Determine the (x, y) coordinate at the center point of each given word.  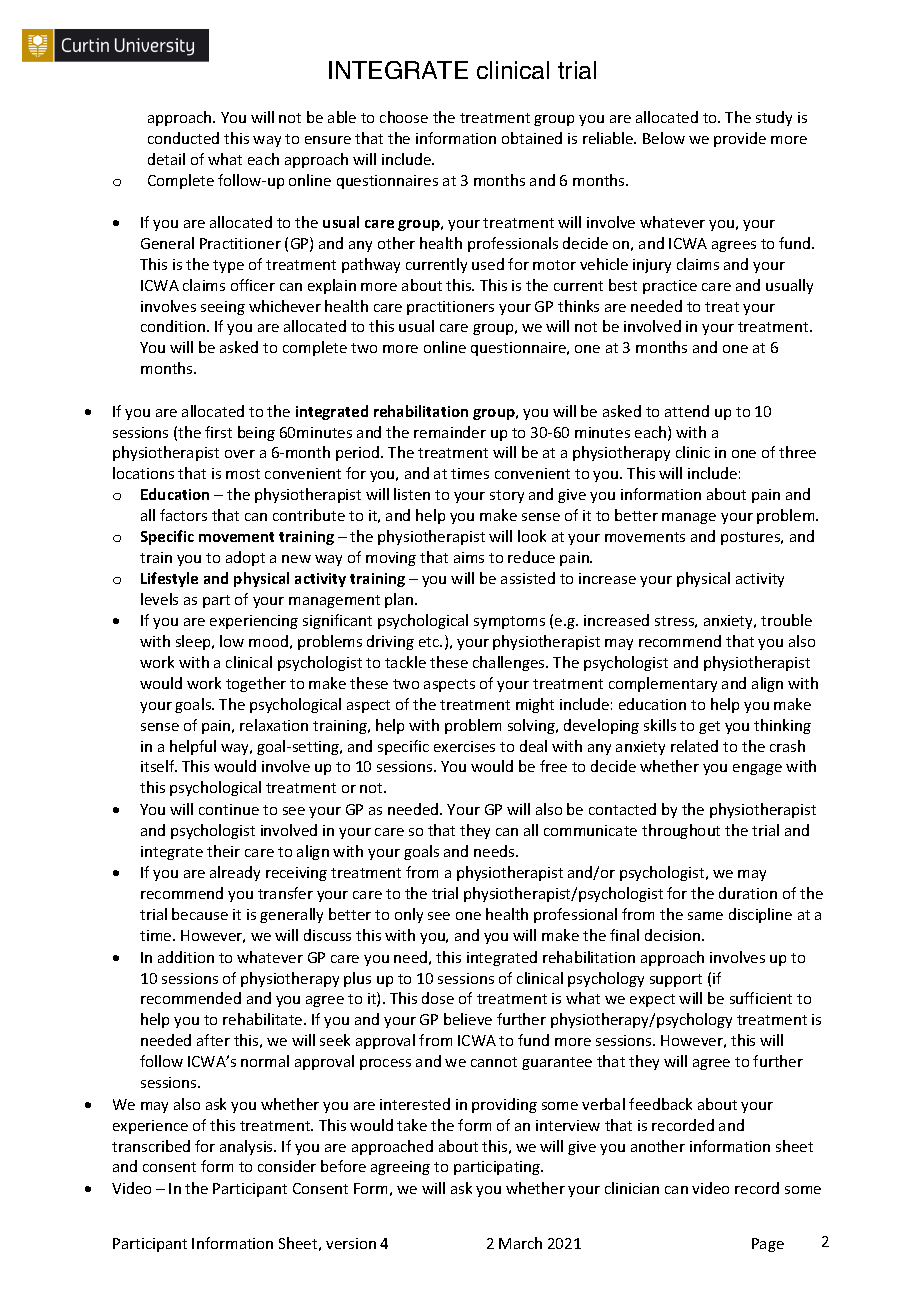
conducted (183, 138)
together (256, 684)
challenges (510, 663)
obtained (532, 138)
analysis (247, 1147)
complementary (663, 684)
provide (740, 139)
